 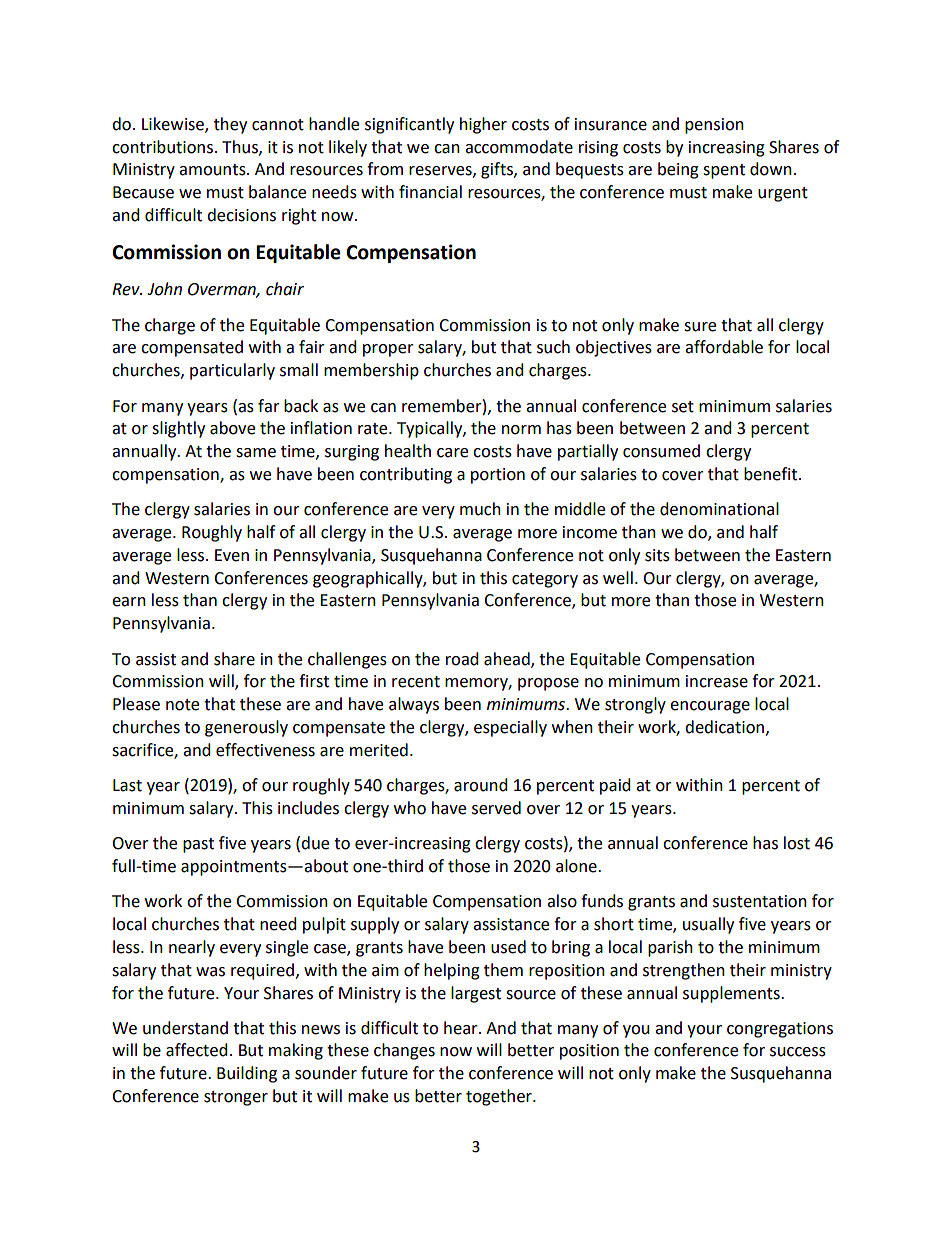 I want to click on affected, so click(x=197, y=1050).
